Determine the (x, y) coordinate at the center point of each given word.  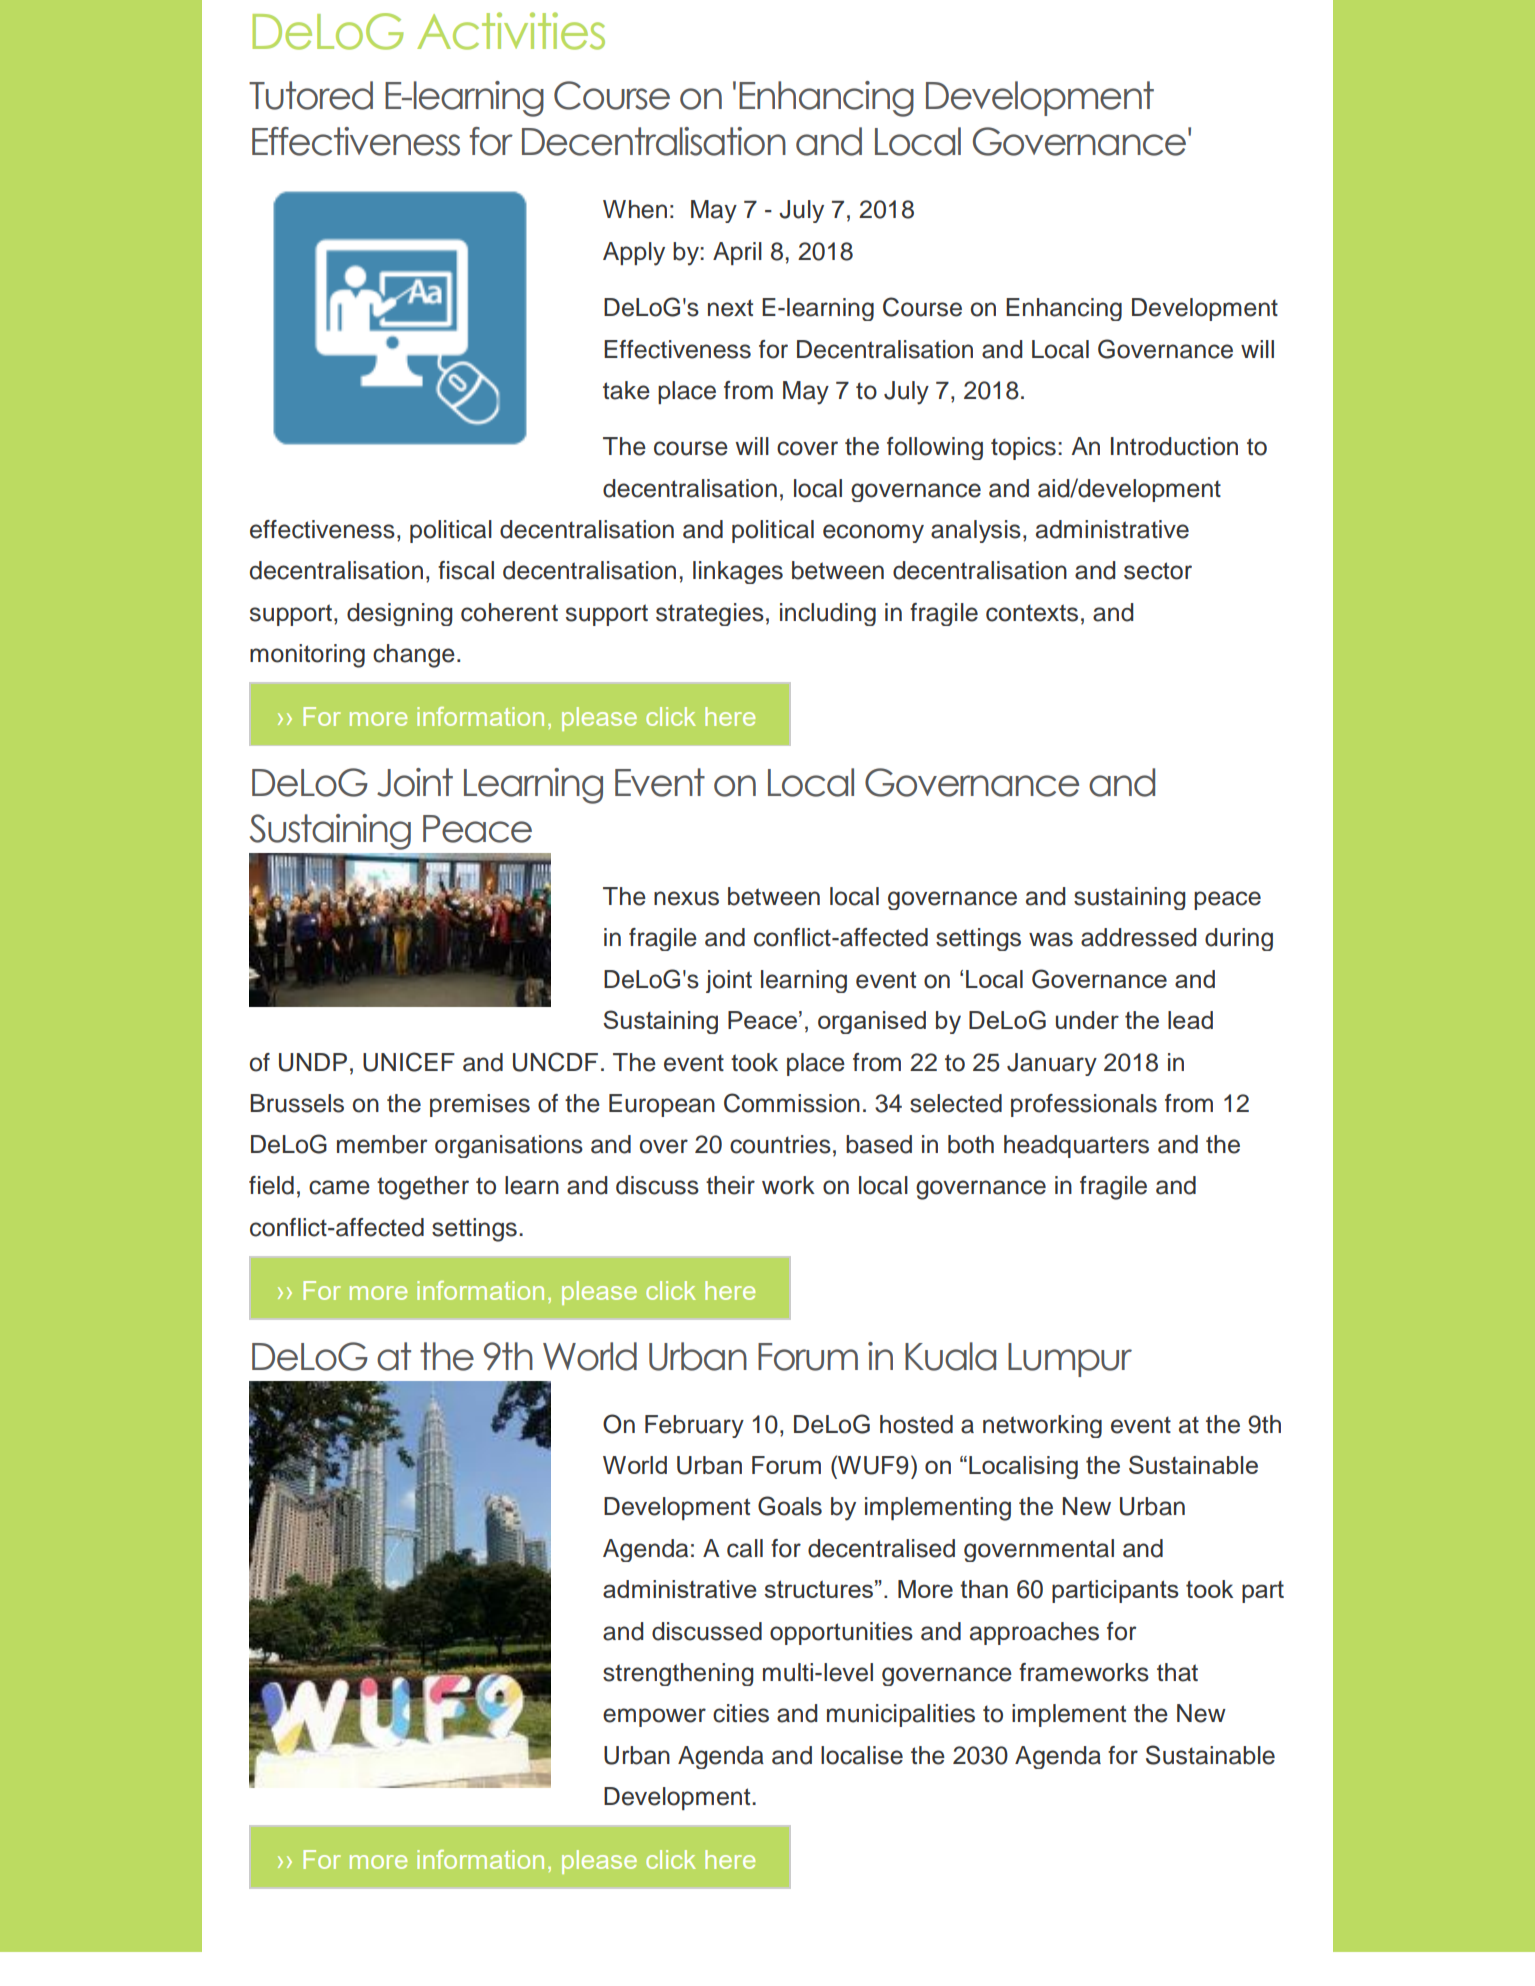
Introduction (1174, 446)
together (423, 1188)
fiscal (466, 570)
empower (654, 1717)
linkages (738, 572)
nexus (686, 898)
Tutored (311, 95)
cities (741, 1713)
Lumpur (1070, 1360)
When (635, 209)
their (730, 1185)
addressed (1138, 937)
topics (1023, 448)
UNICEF (409, 1062)
